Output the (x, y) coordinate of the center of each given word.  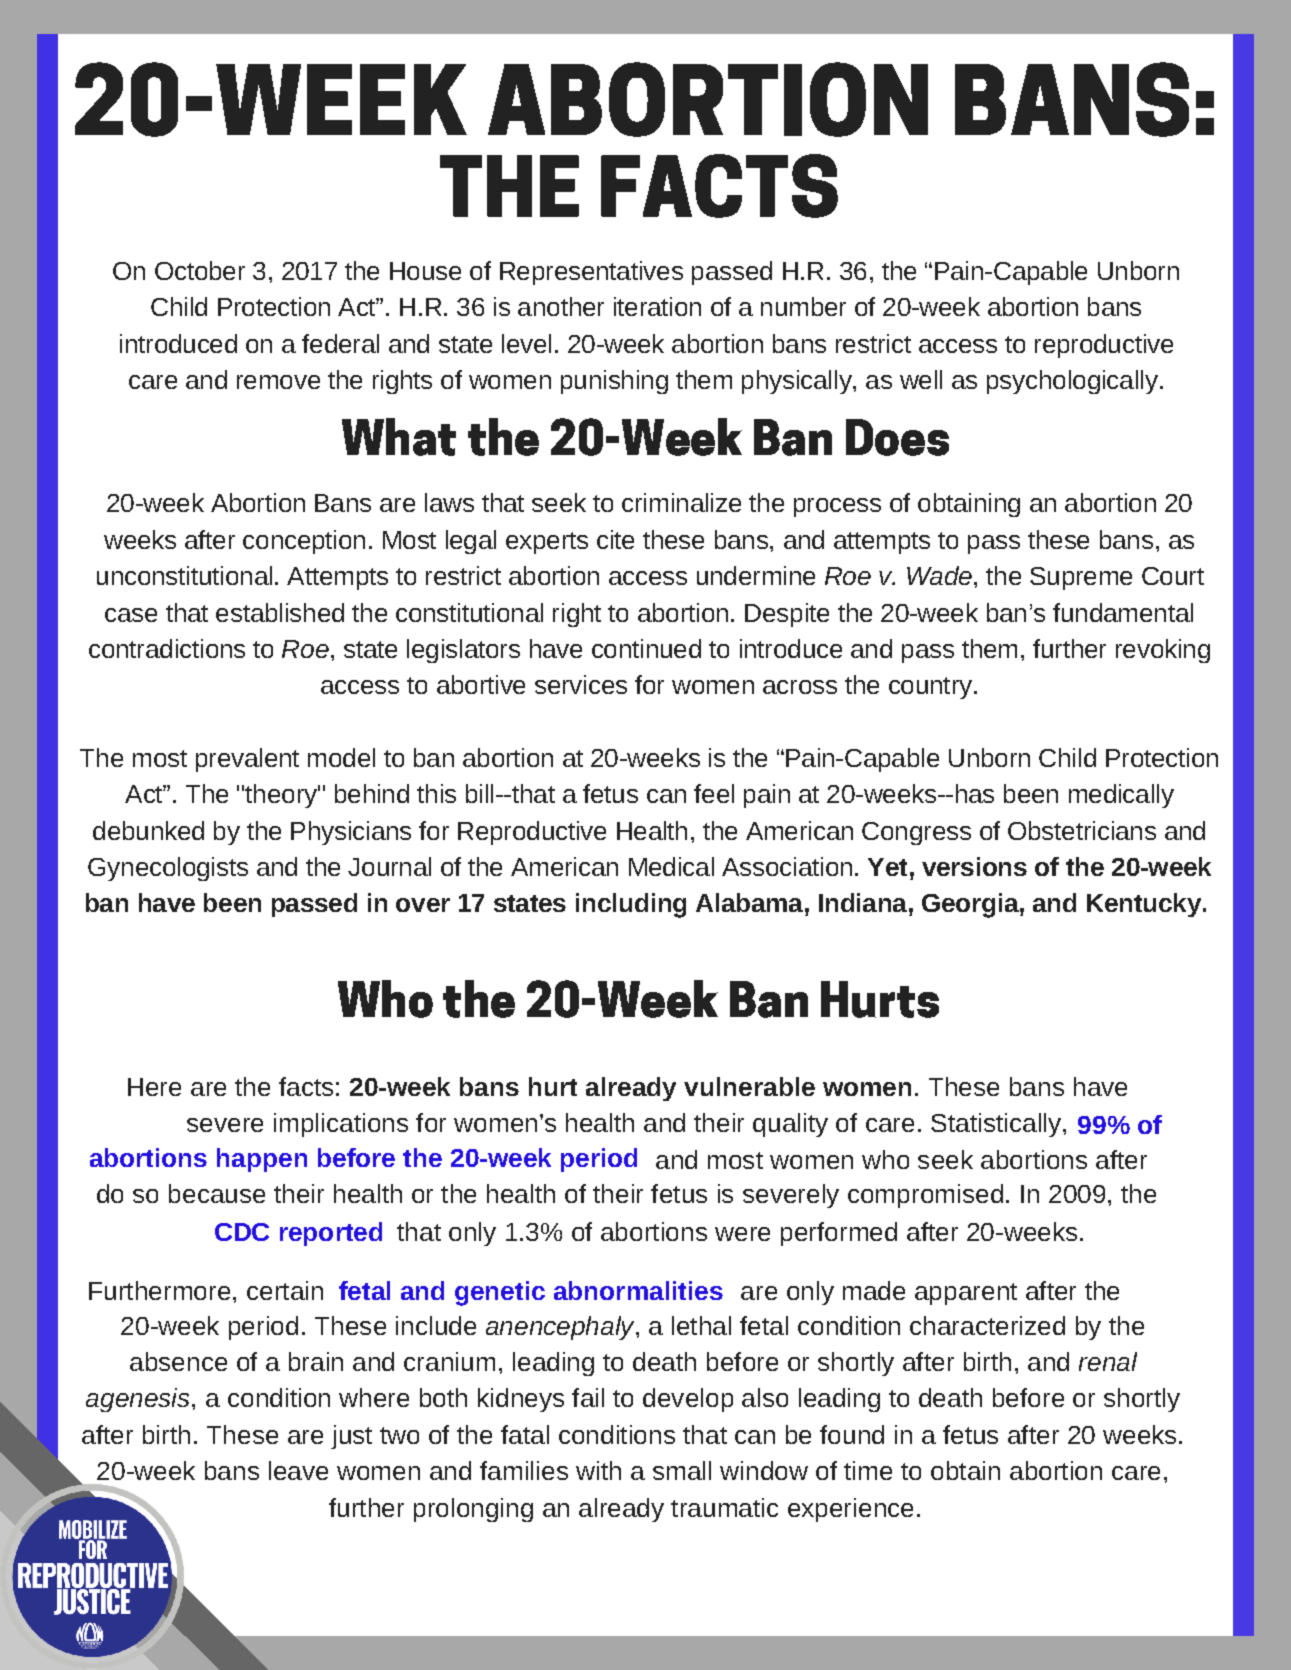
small (682, 1470)
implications (341, 1125)
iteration (657, 306)
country (932, 688)
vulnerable (749, 1086)
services (581, 684)
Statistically (997, 1125)
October (200, 270)
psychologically (1072, 382)
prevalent (247, 760)
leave (298, 1470)
